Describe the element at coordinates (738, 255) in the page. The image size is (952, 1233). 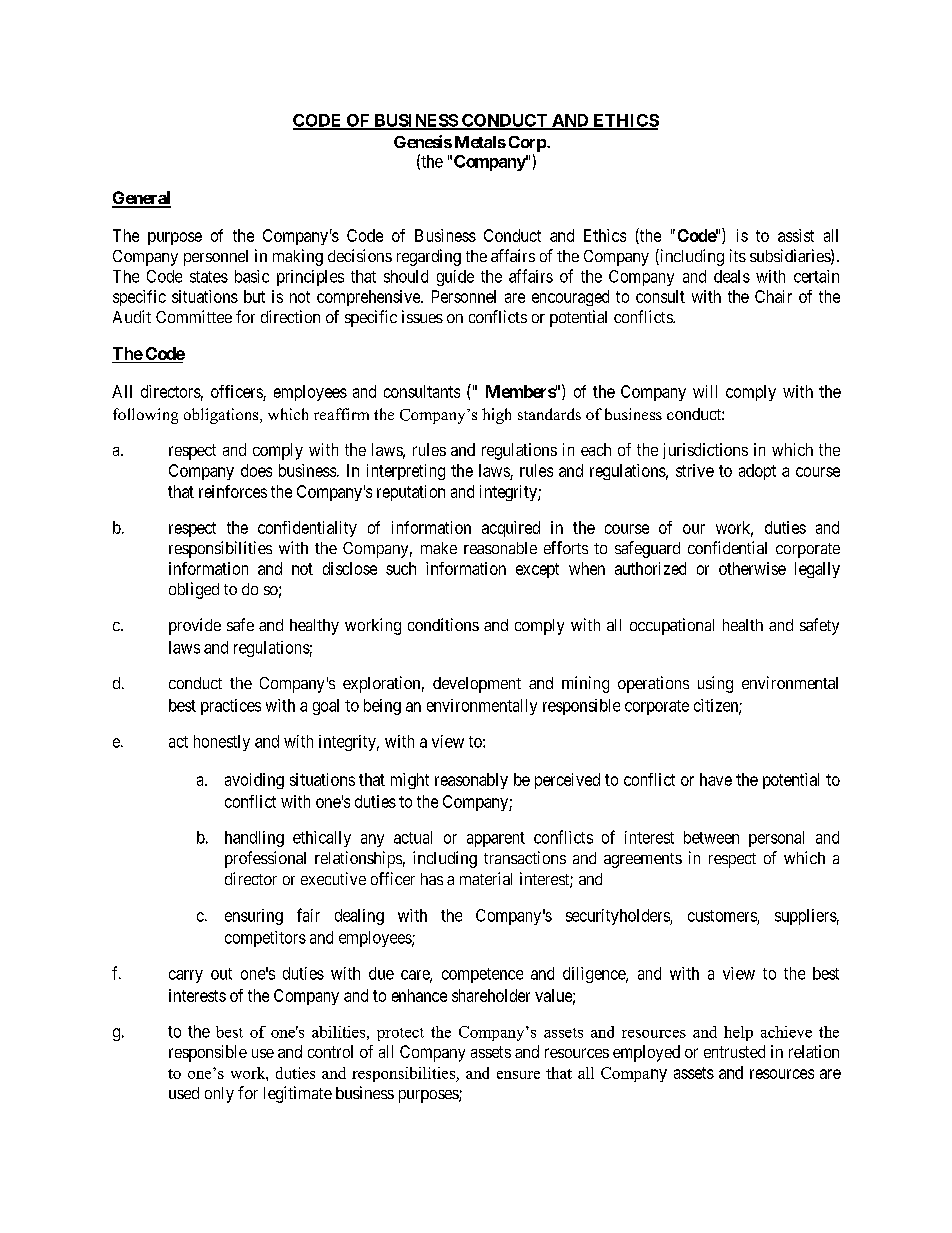
I see `its` at that location.
